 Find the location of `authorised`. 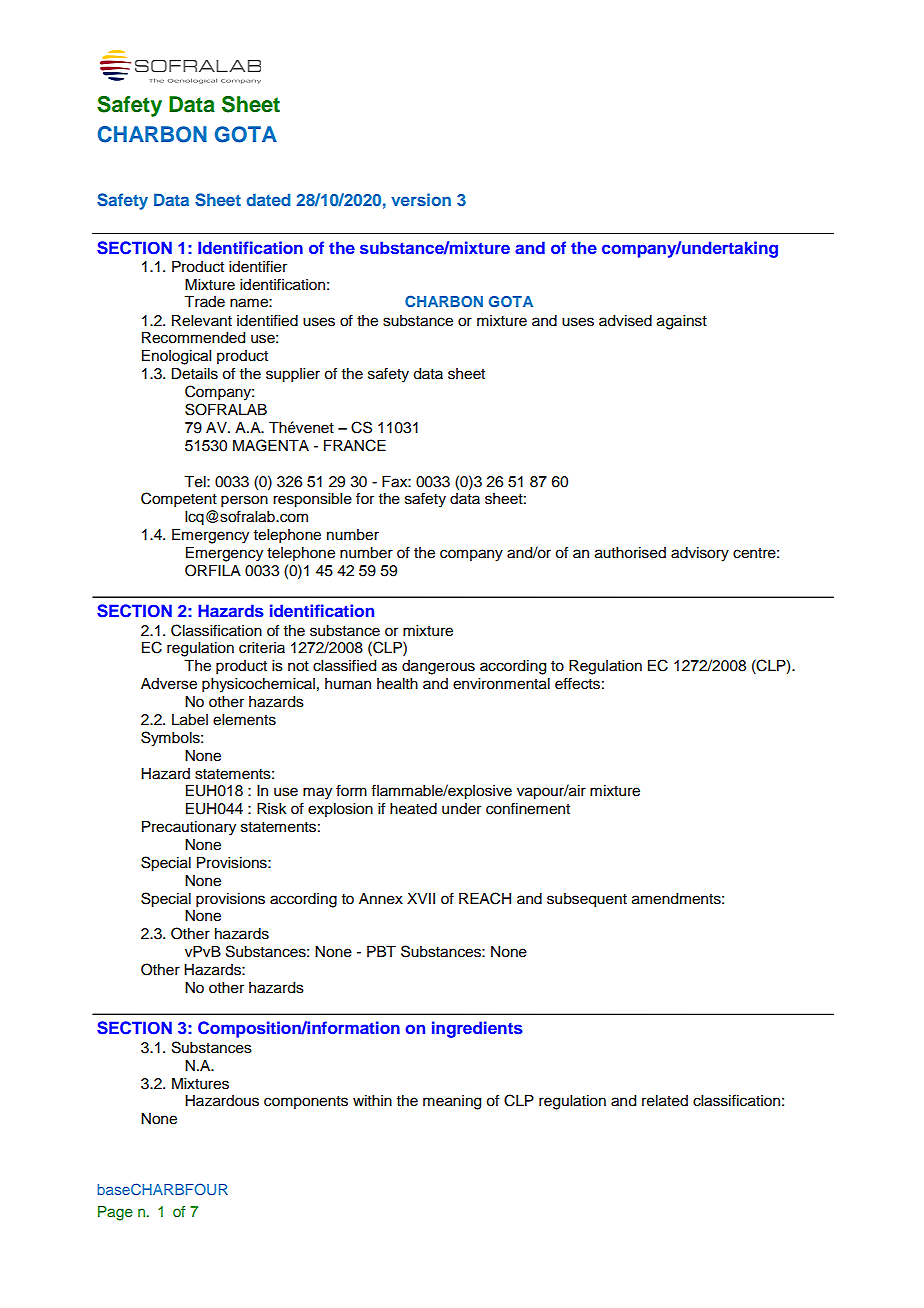

authorised is located at coordinates (630, 553).
